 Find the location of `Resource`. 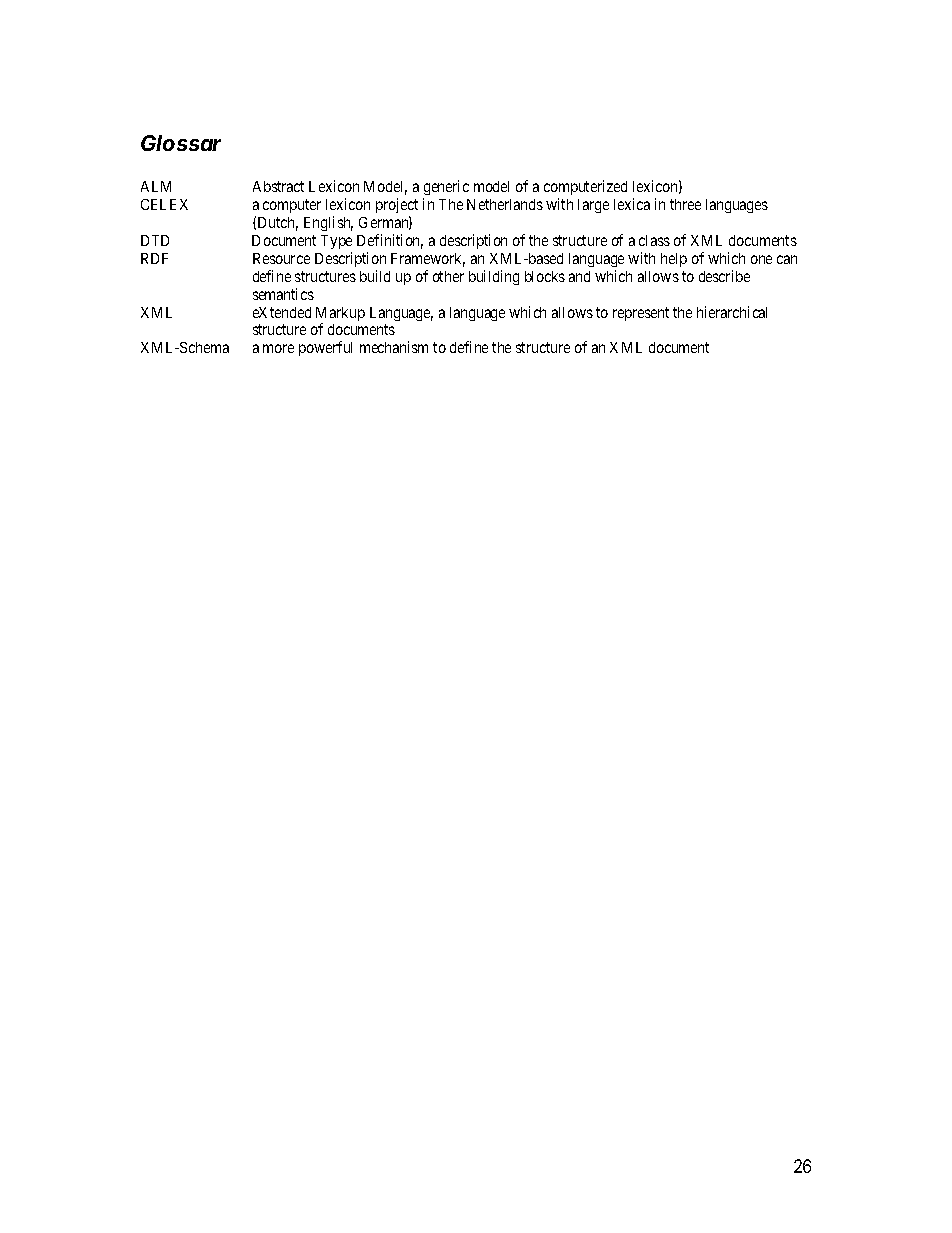

Resource is located at coordinates (281, 258).
